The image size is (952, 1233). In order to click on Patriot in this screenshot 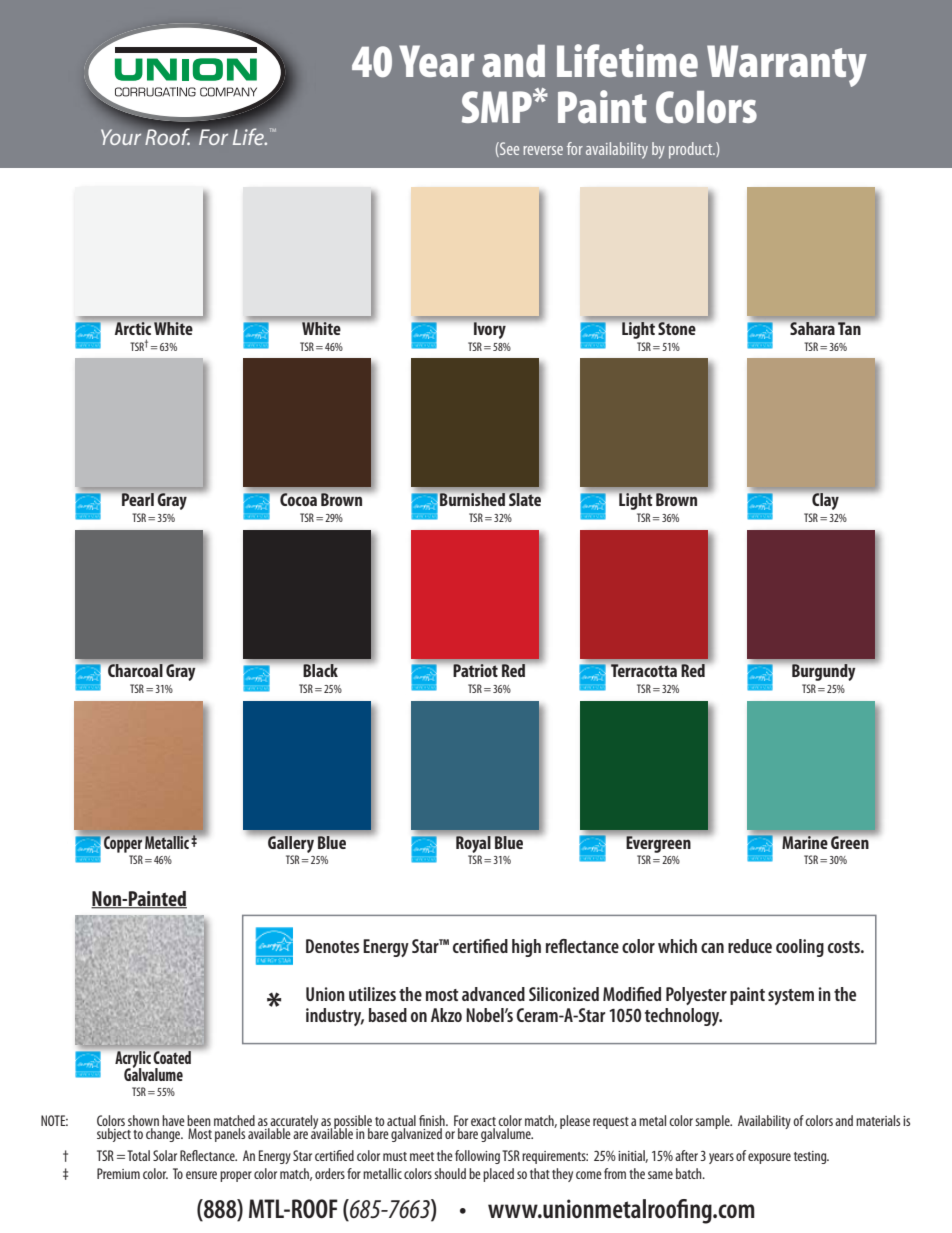, I will do `click(475, 670)`.
